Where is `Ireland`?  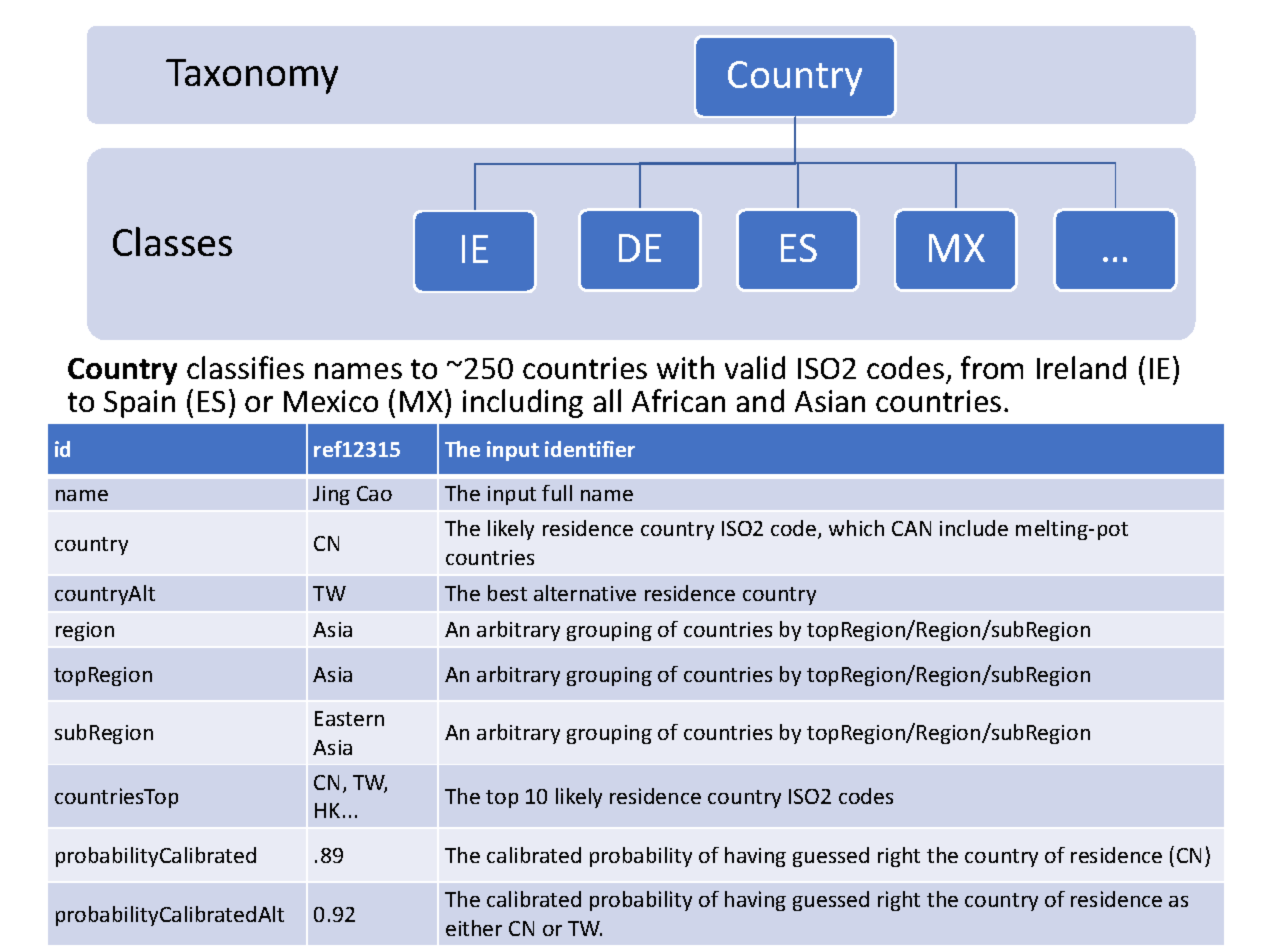
Ireland is located at coordinates (1081, 367).
